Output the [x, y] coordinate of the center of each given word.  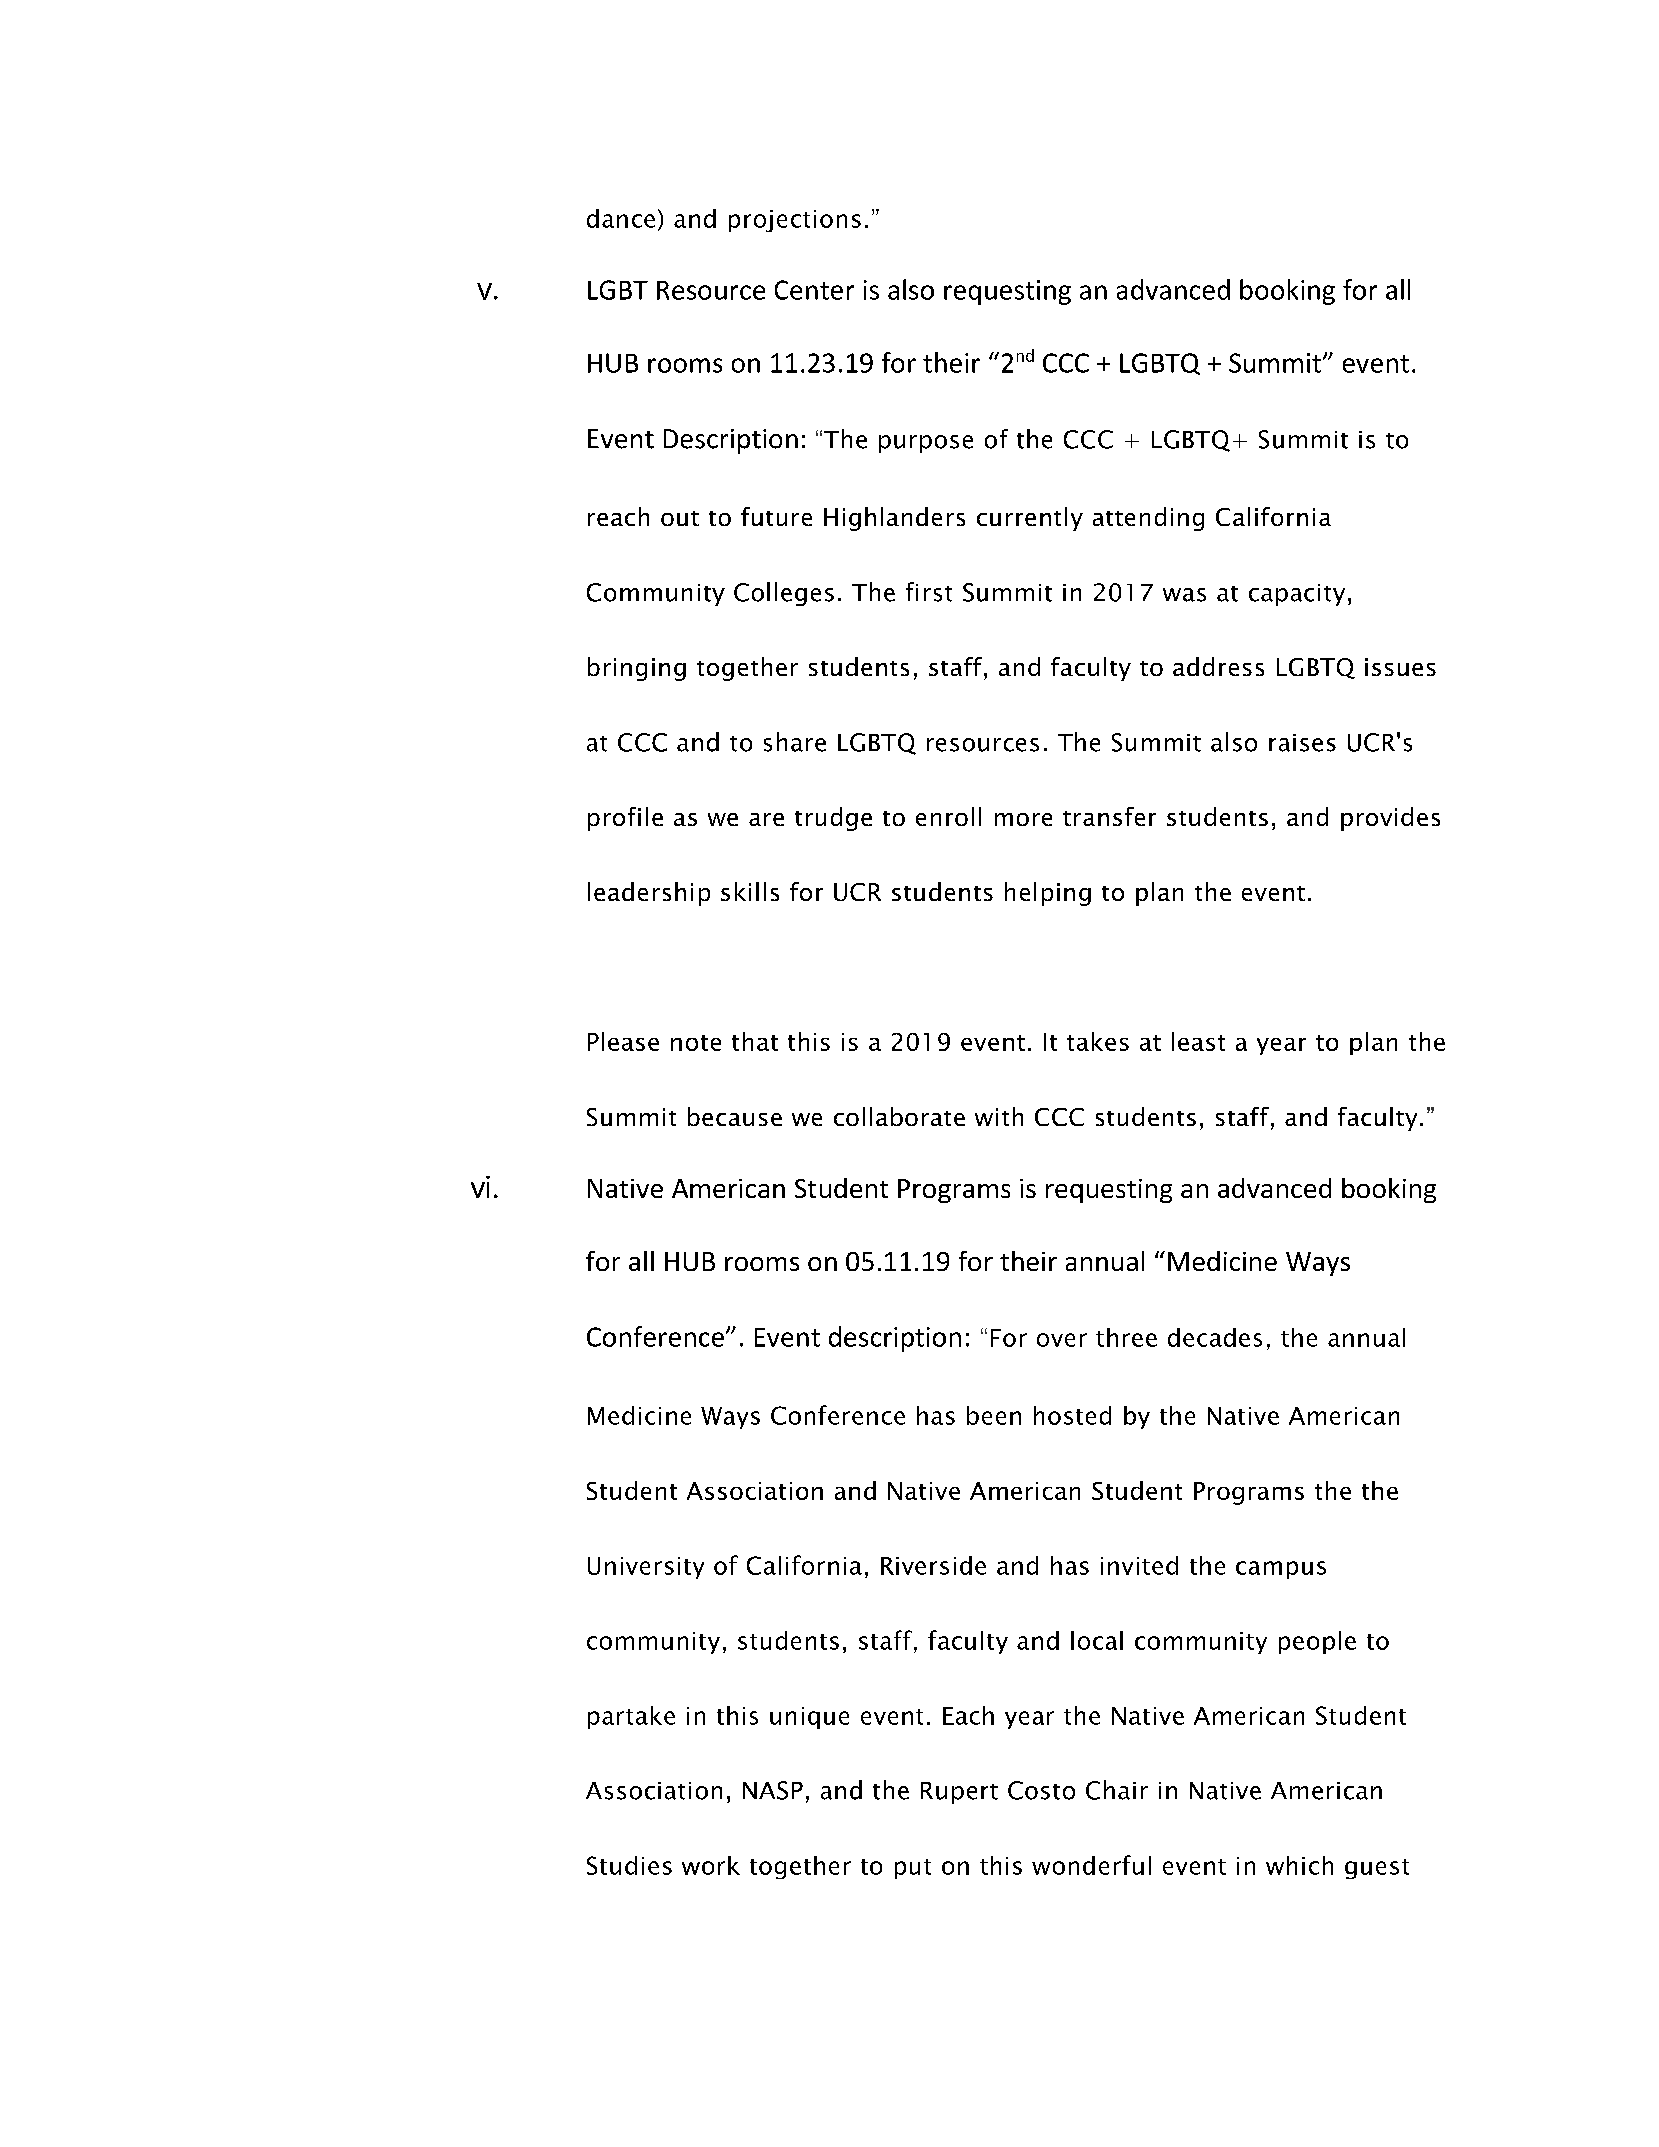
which [1299, 1865]
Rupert [959, 1793]
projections [795, 221]
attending [1148, 519]
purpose [926, 444]
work [711, 1865]
